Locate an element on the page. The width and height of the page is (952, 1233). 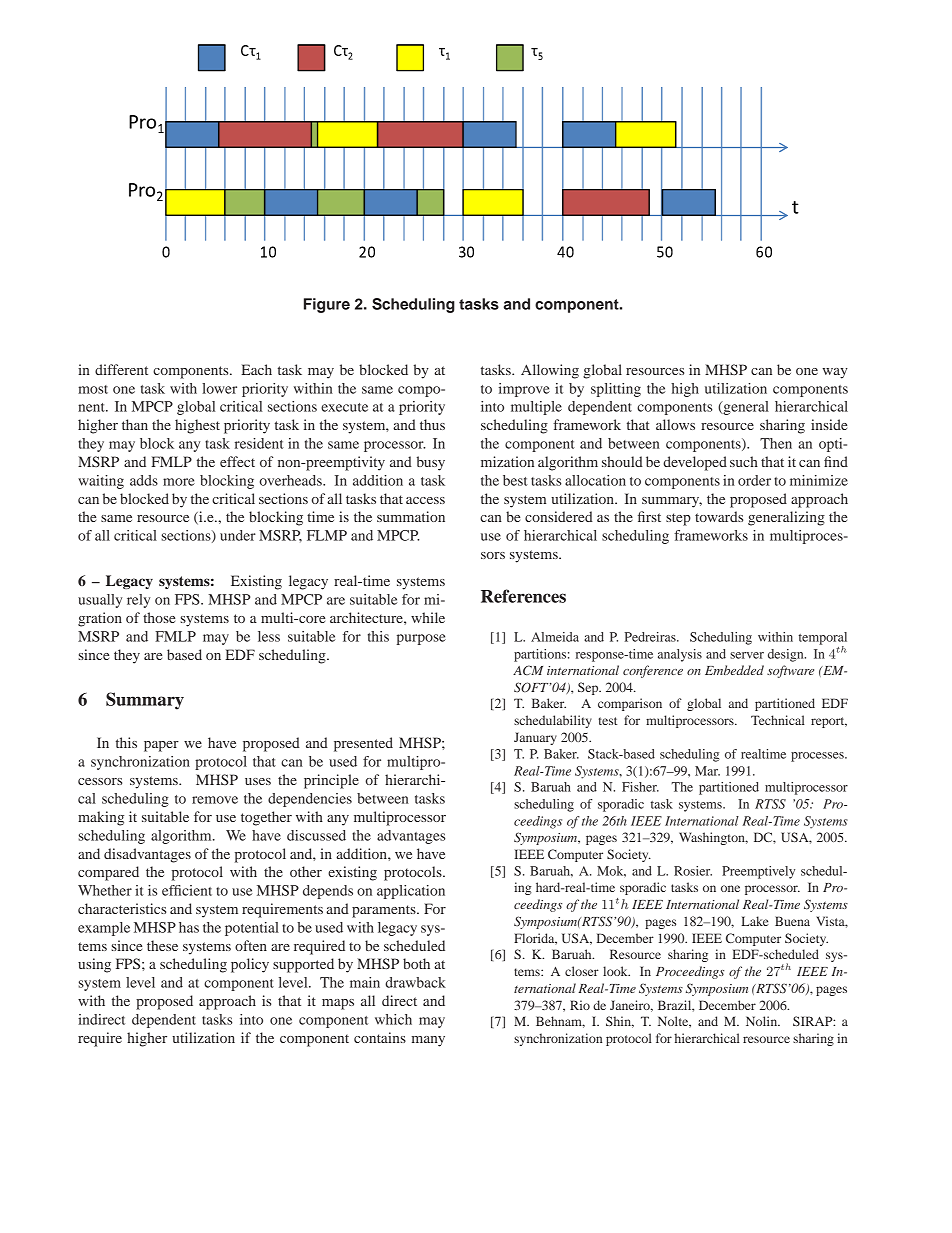
look is located at coordinates (616, 971).
